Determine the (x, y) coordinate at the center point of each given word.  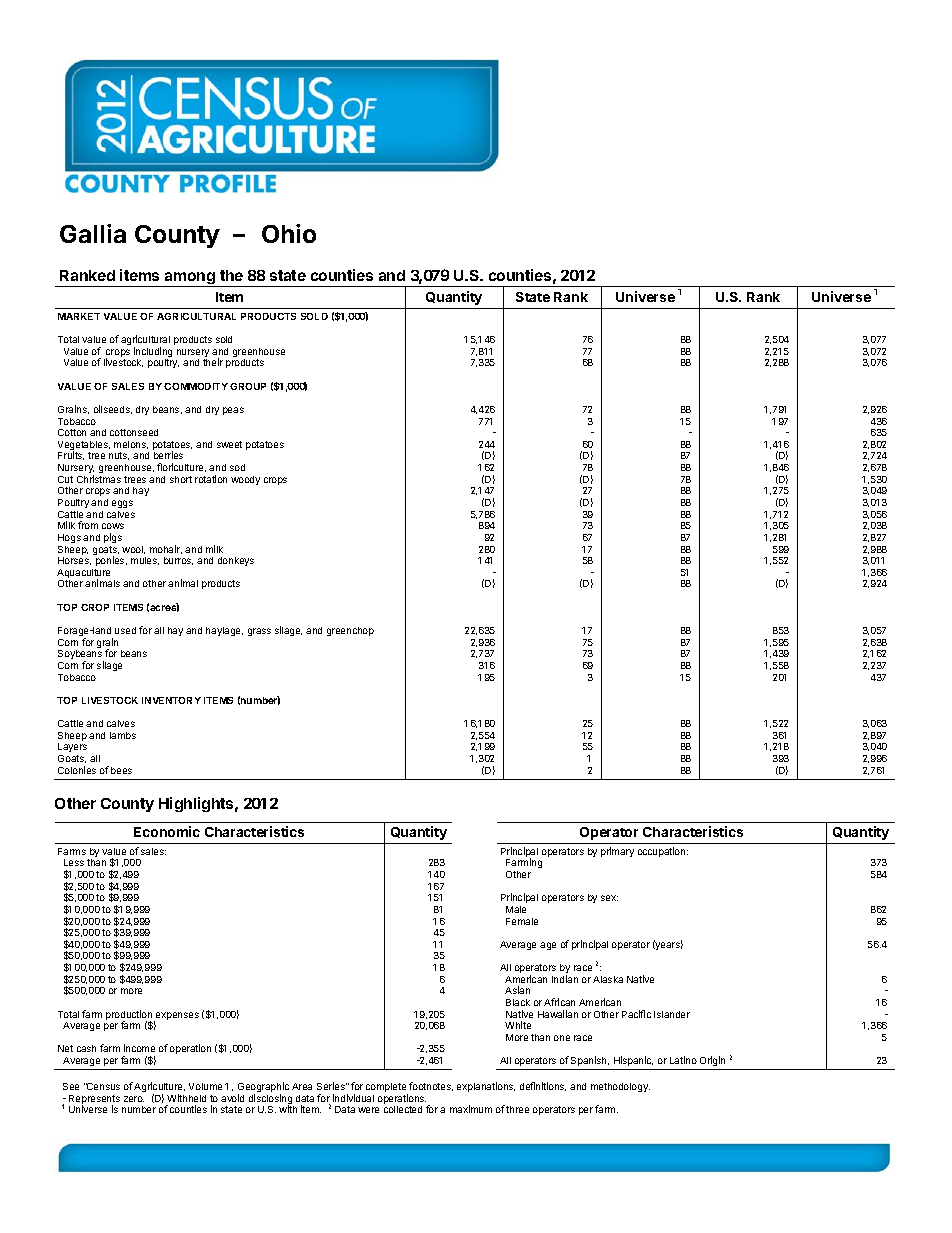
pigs (113, 538)
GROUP (248, 386)
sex (609, 898)
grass (259, 632)
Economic (167, 831)
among (190, 279)
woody (245, 480)
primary (617, 852)
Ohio (289, 233)
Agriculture (159, 1088)
